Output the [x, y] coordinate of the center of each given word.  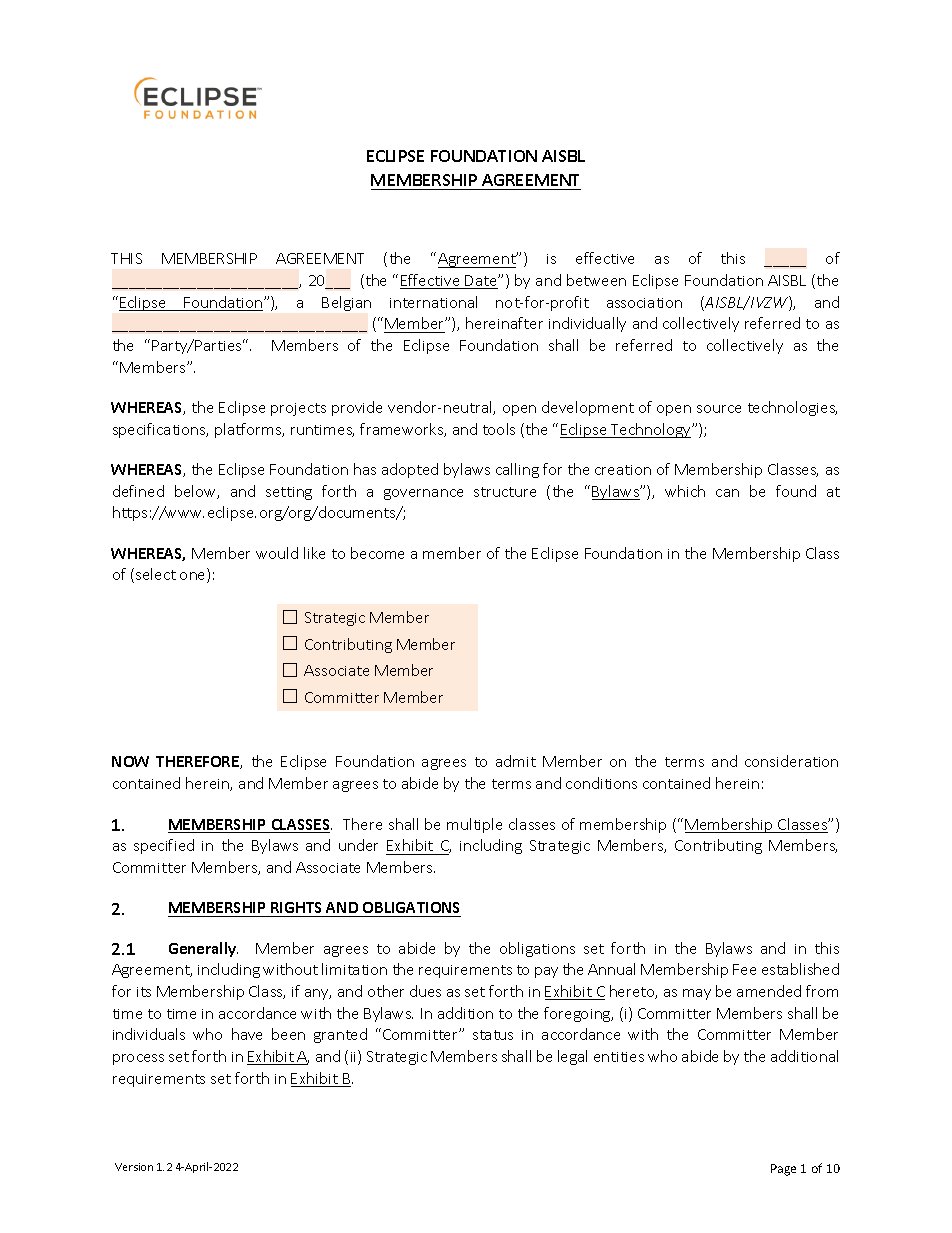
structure [505, 492]
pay [546, 972]
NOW [130, 761]
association [644, 303]
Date [481, 282]
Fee [744, 969]
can [727, 493]
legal [572, 1057]
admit [516, 761]
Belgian [346, 303]
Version [134, 1167]
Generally [203, 949]
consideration [791, 761]
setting [289, 493]
